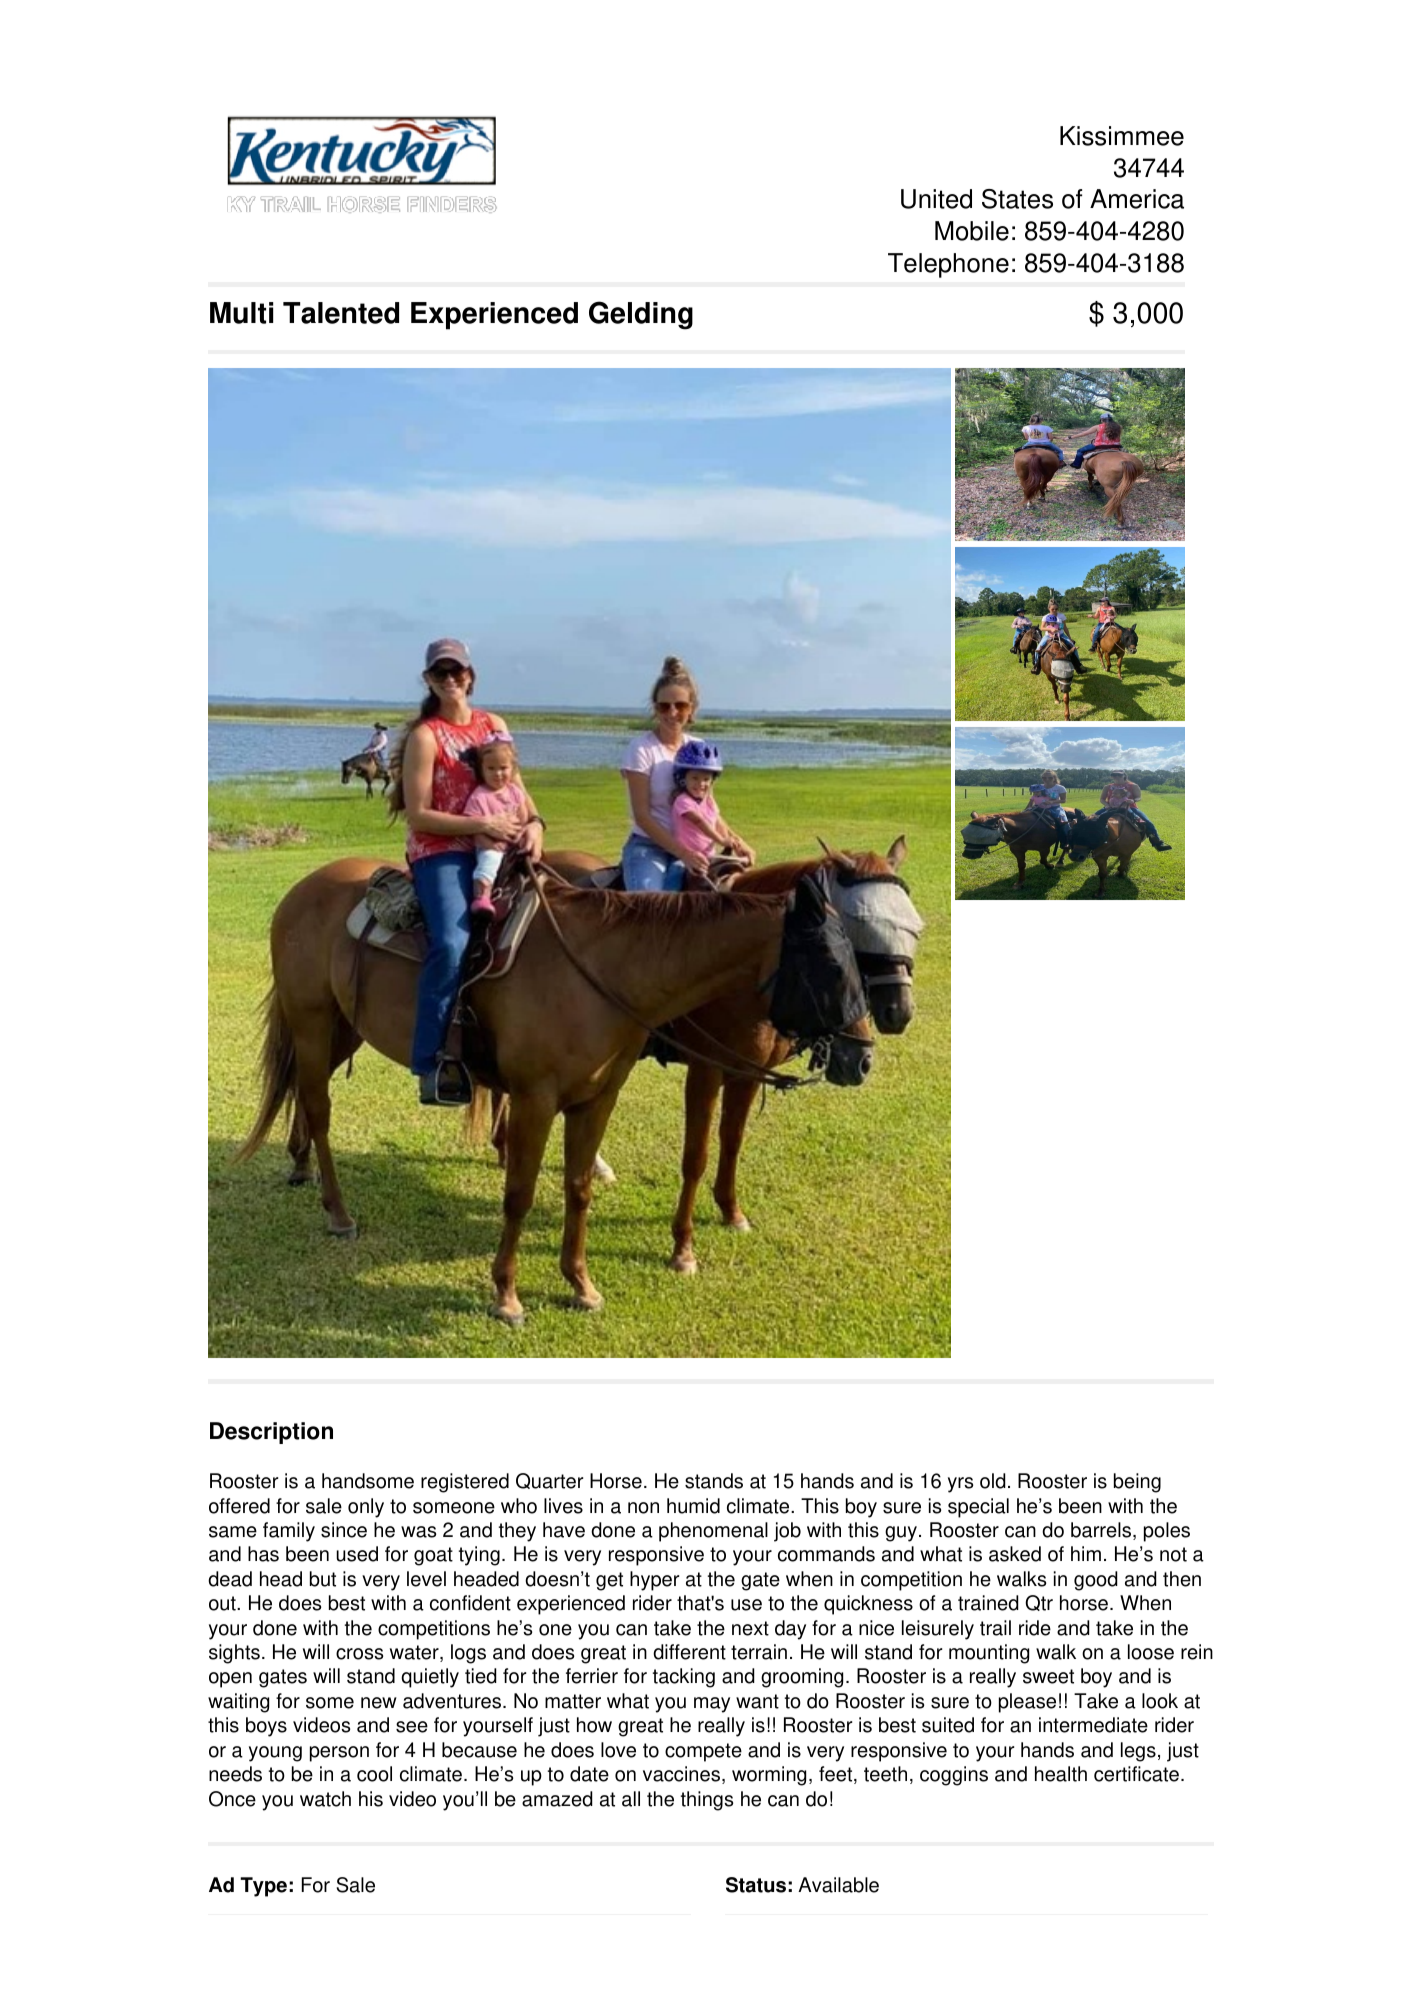 The image size is (1424, 2015). I want to click on things, so click(707, 1801).
